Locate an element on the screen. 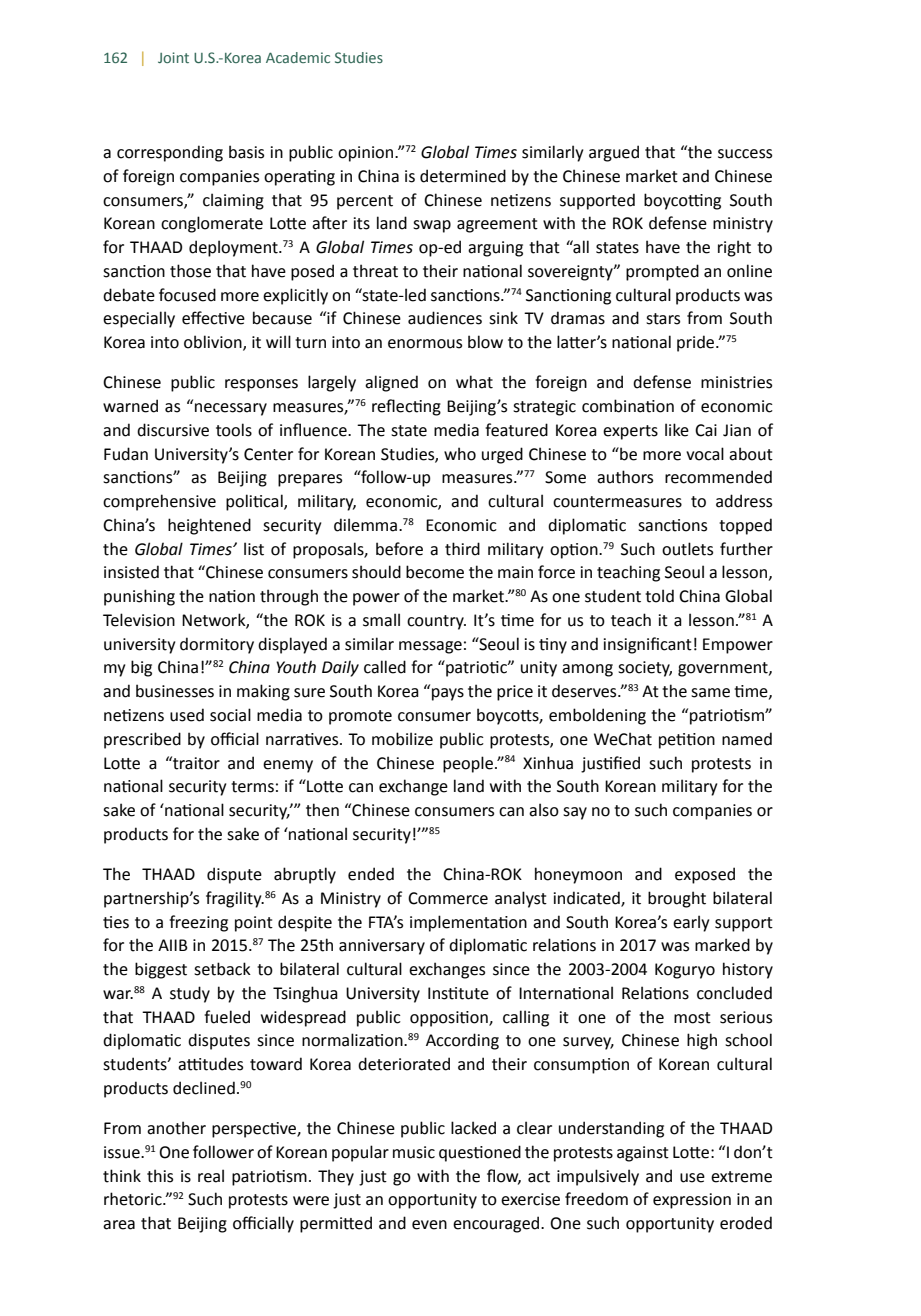  determined is located at coordinates (463, 176).
